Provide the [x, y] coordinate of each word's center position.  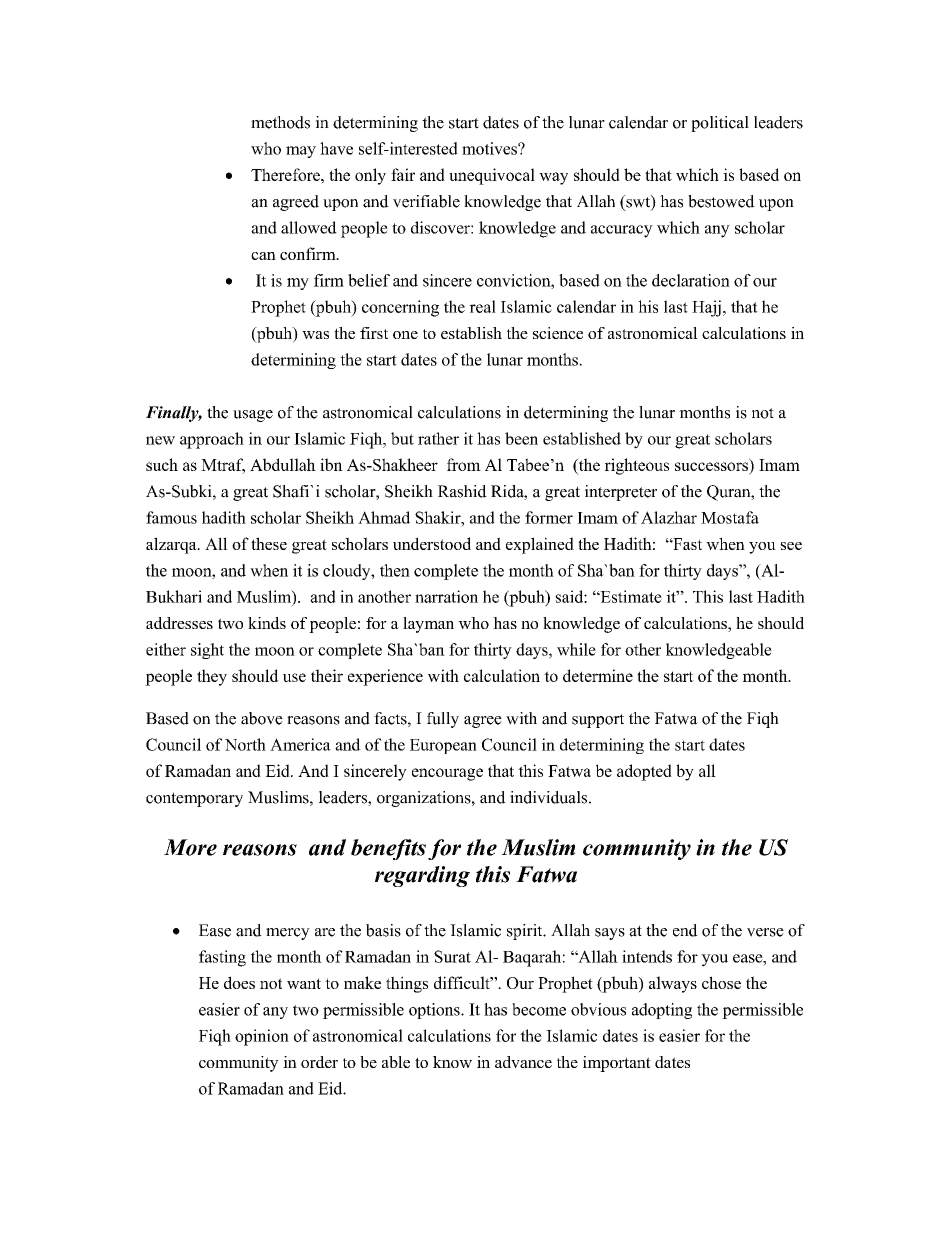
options [435, 1011]
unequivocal [492, 176]
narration [446, 596]
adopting [662, 1011]
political [720, 124]
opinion [262, 1037]
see [791, 546]
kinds [267, 623]
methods [280, 122]
